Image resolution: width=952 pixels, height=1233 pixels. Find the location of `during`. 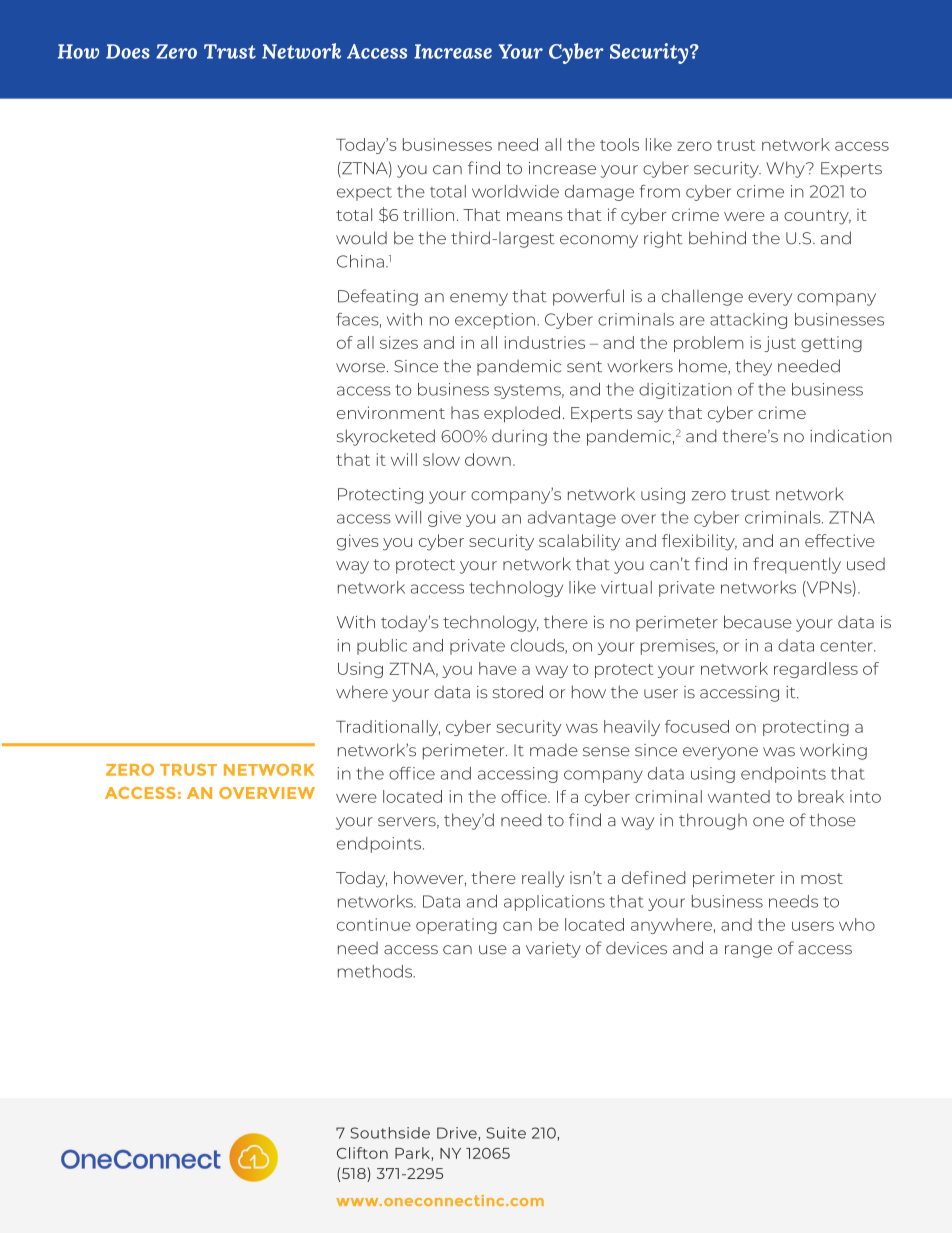

during is located at coordinates (519, 437).
